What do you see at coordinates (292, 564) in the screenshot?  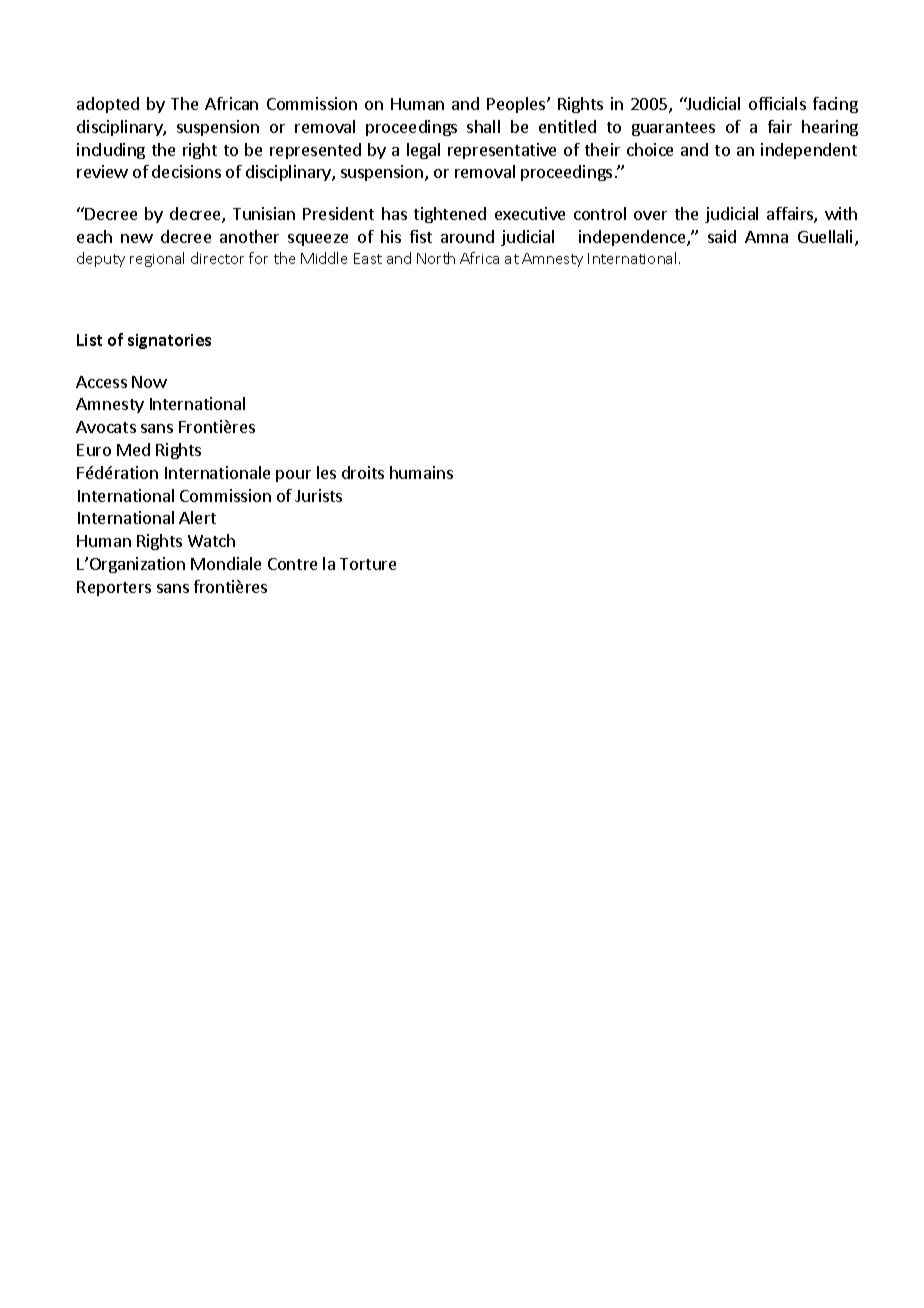 I see `Contre` at bounding box center [292, 564].
